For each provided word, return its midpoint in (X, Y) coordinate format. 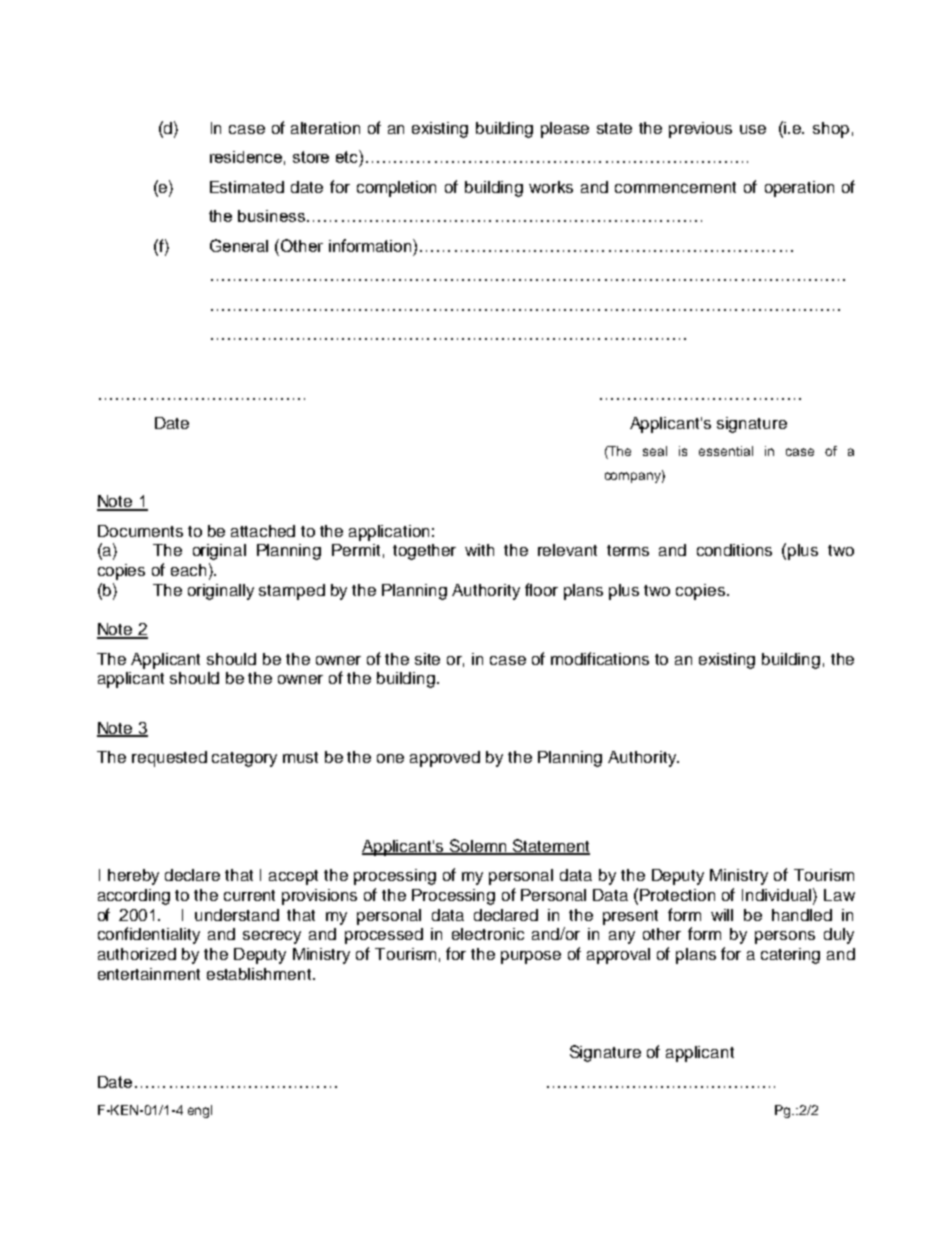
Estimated (247, 187)
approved (445, 759)
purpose (531, 957)
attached (263, 531)
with (479, 550)
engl (200, 1111)
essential (726, 451)
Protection (677, 895)
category (244, 759)
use (753, 129)
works (551, 187)
